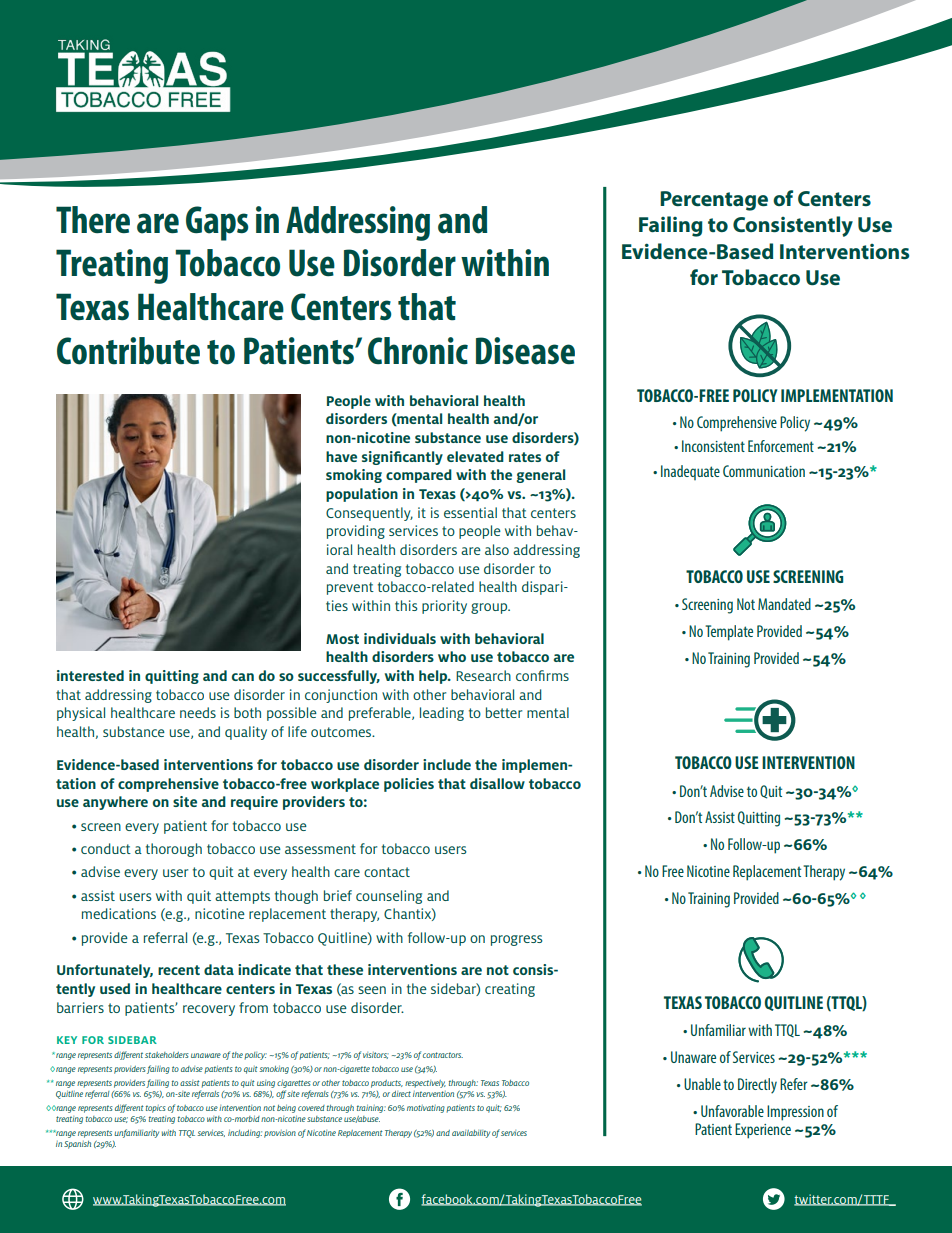 The width and height of the screenshot is (952, 1233). Describe the element at coordinates (409, 785) in the screenshot. I see `policies` at that location.
